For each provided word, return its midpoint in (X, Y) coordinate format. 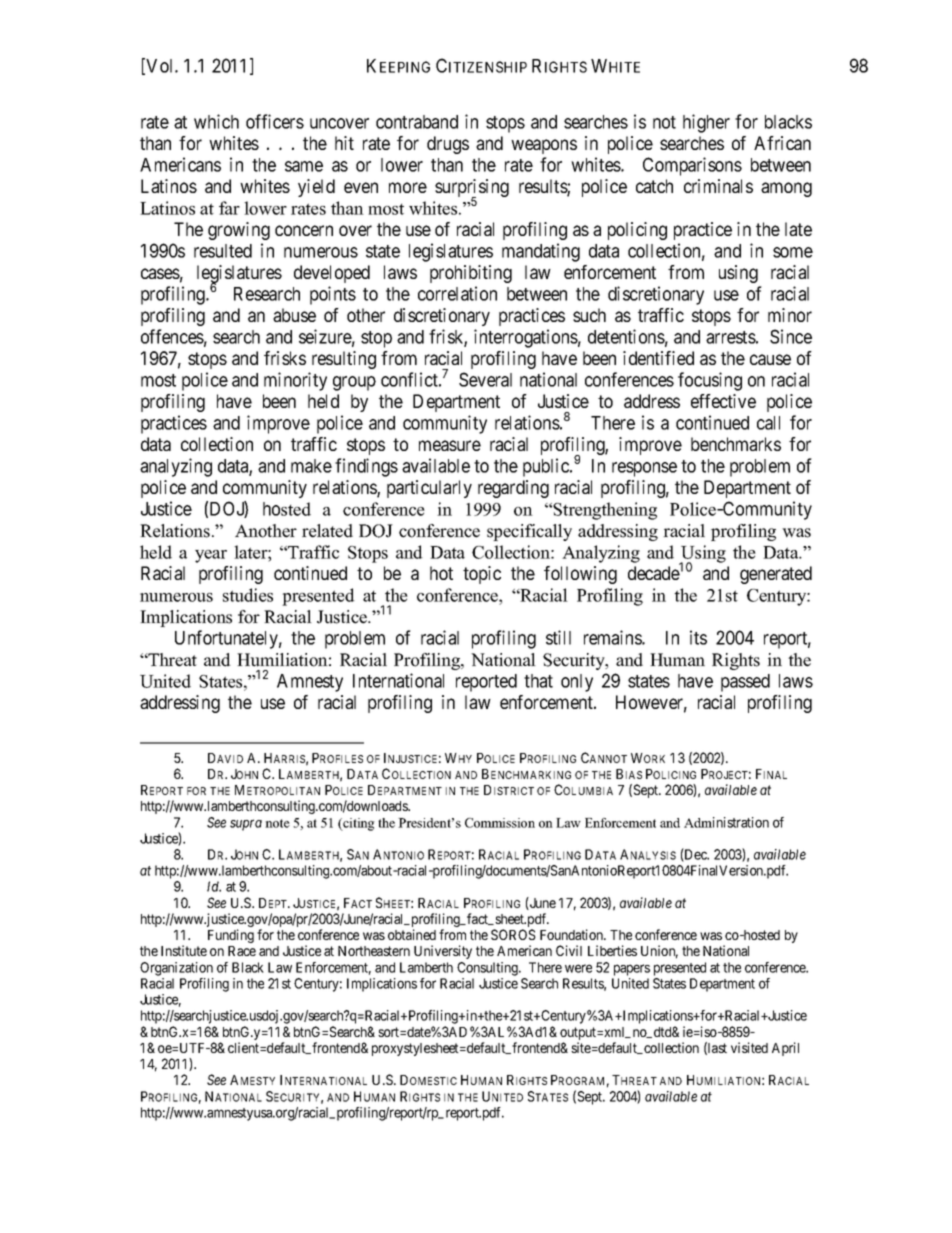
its (698, 637)
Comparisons (692, 166)
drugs (448, 145)
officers (275, 121)
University (443, 952)
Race (242, 951)
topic (482, 575)
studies (248, 595)
